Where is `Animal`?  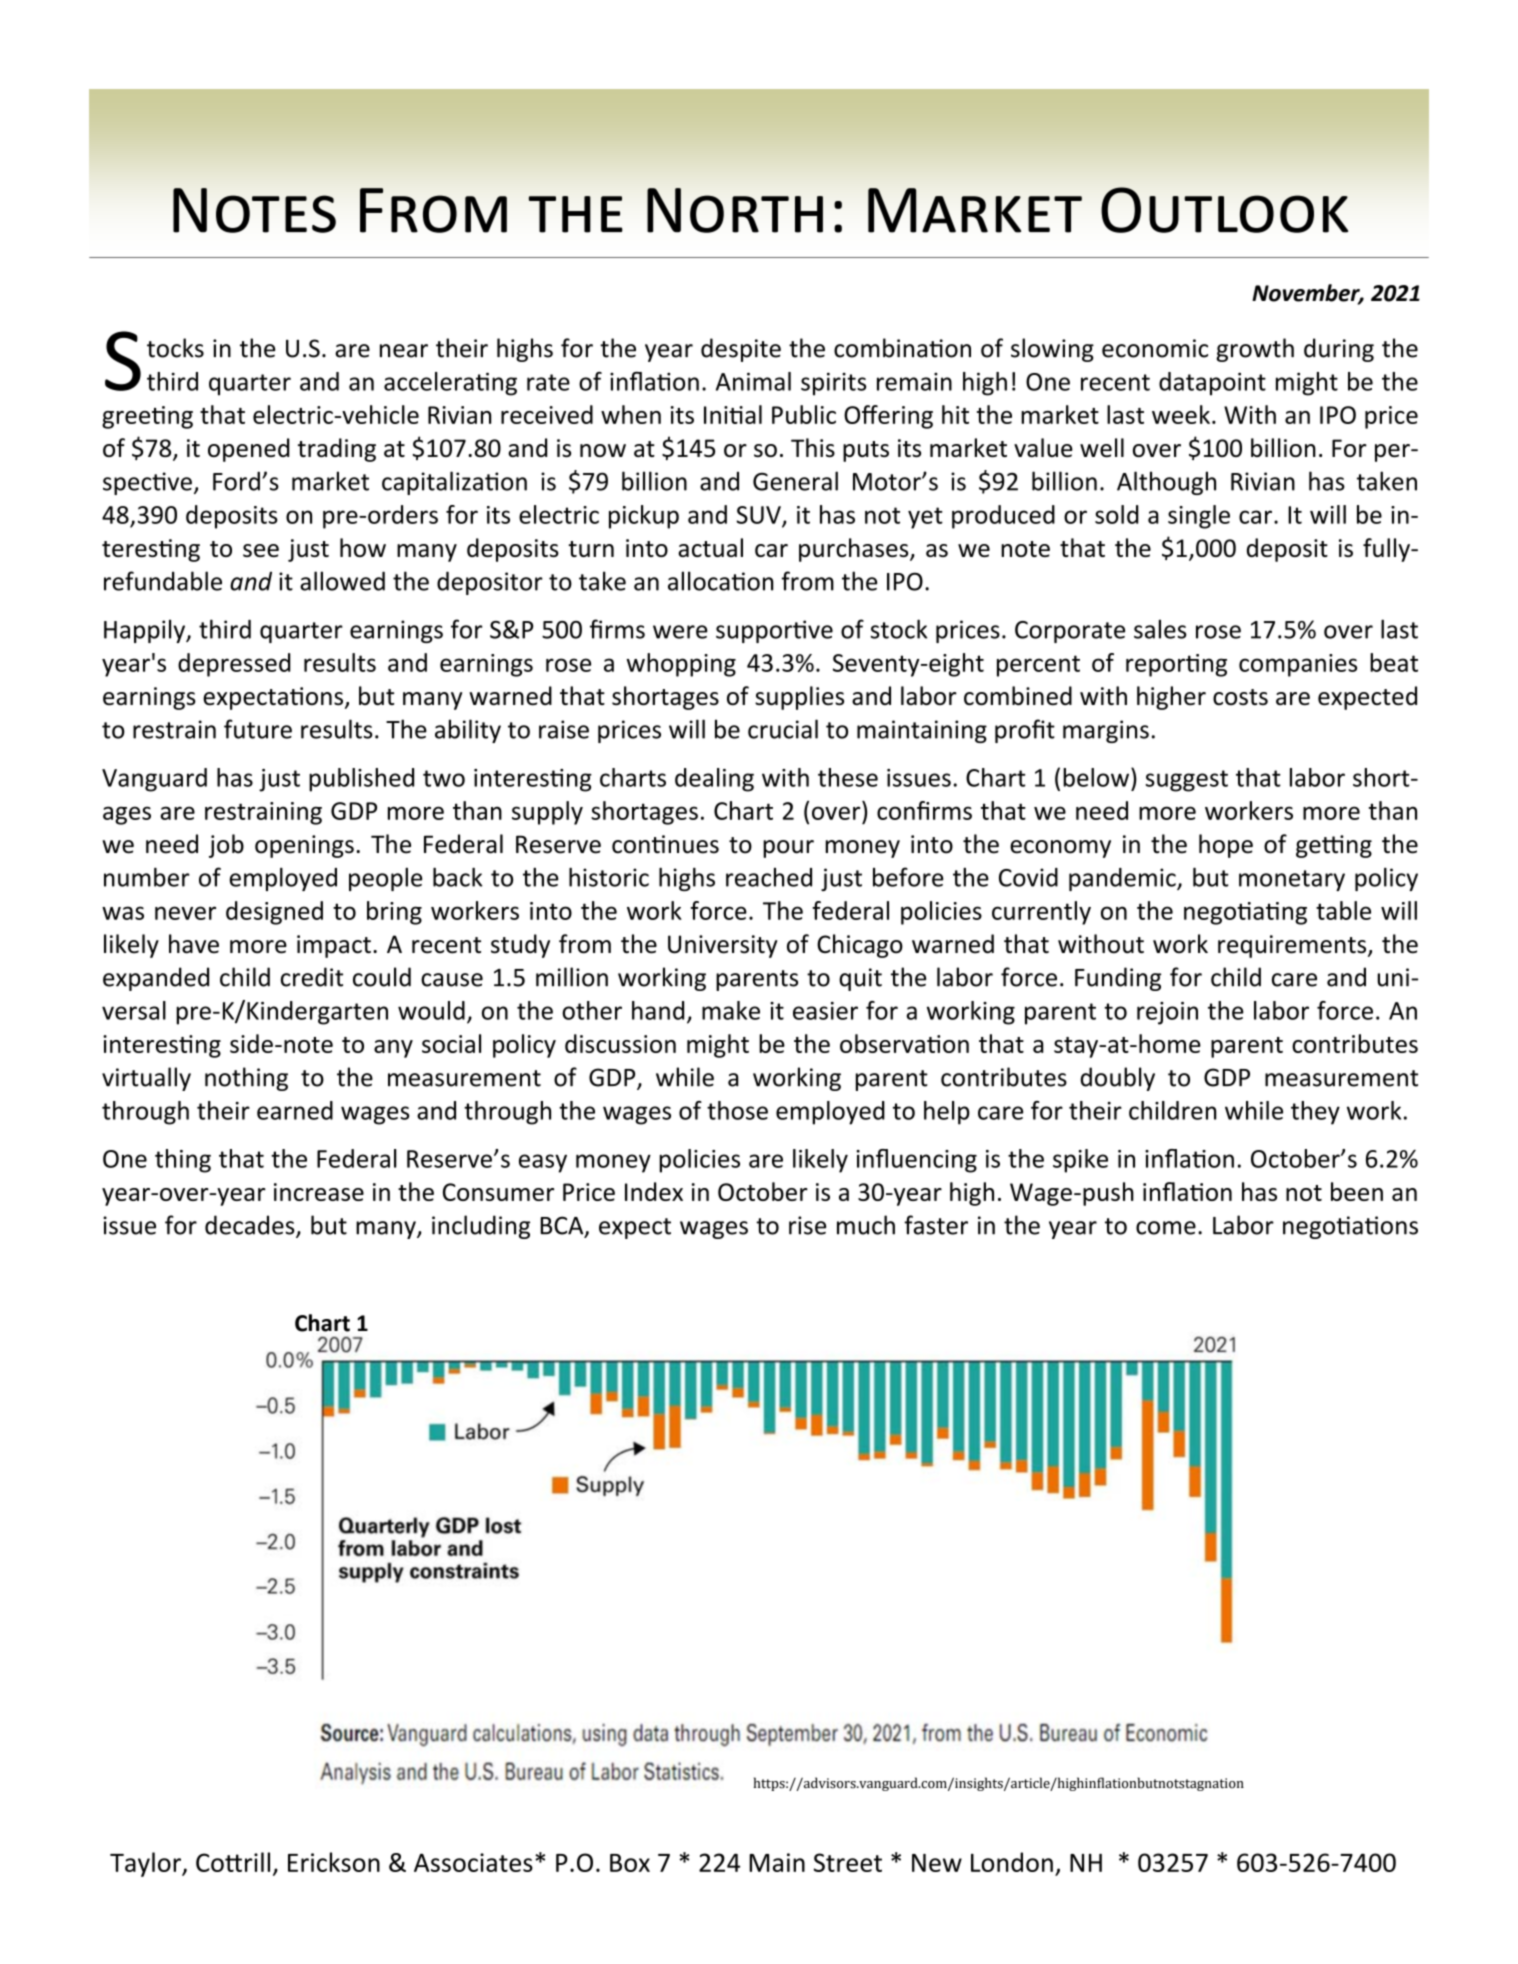 Animal is located at coordinates (753, 381).
